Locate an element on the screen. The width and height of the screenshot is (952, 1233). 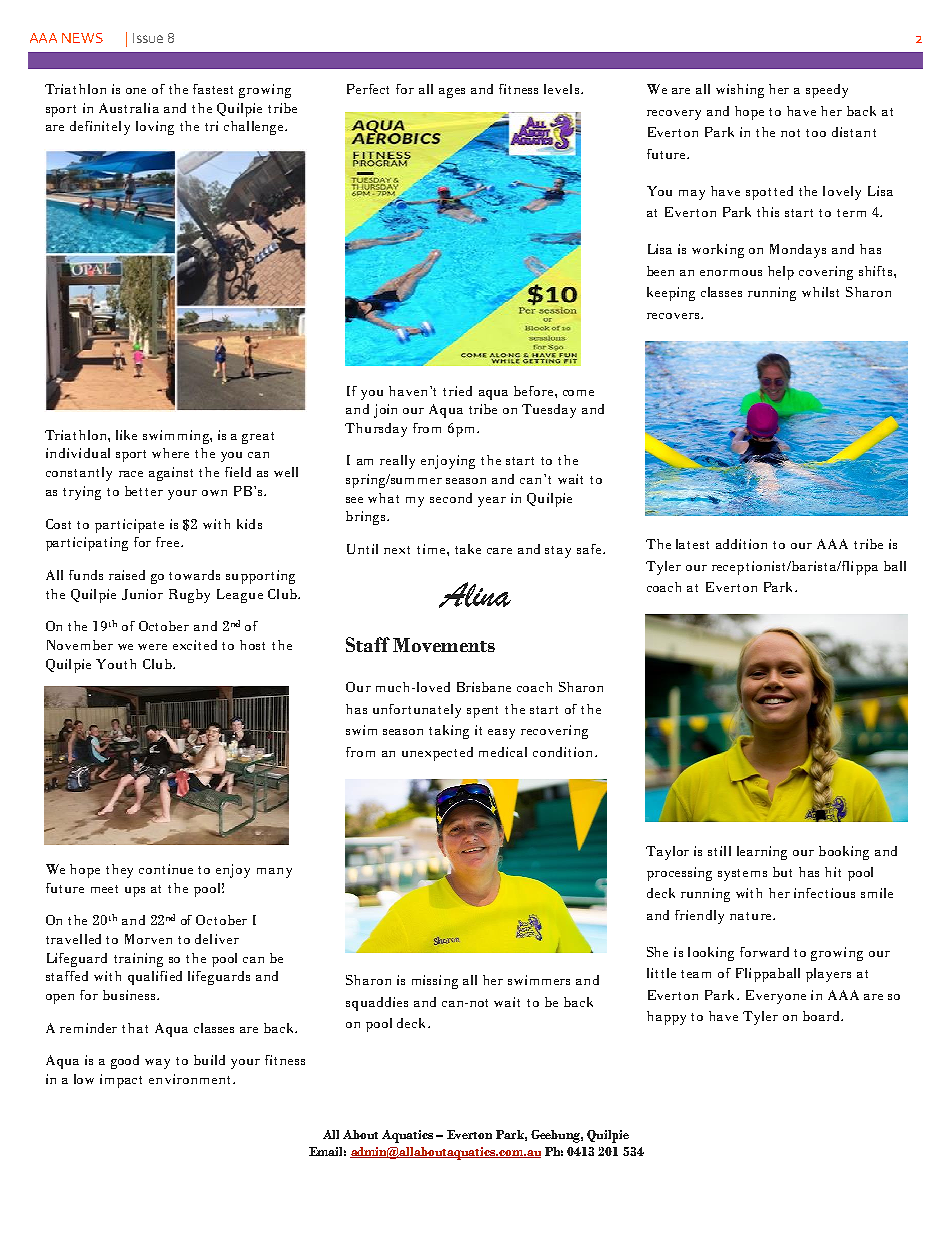
levels is located at coordinates (561, 89).
